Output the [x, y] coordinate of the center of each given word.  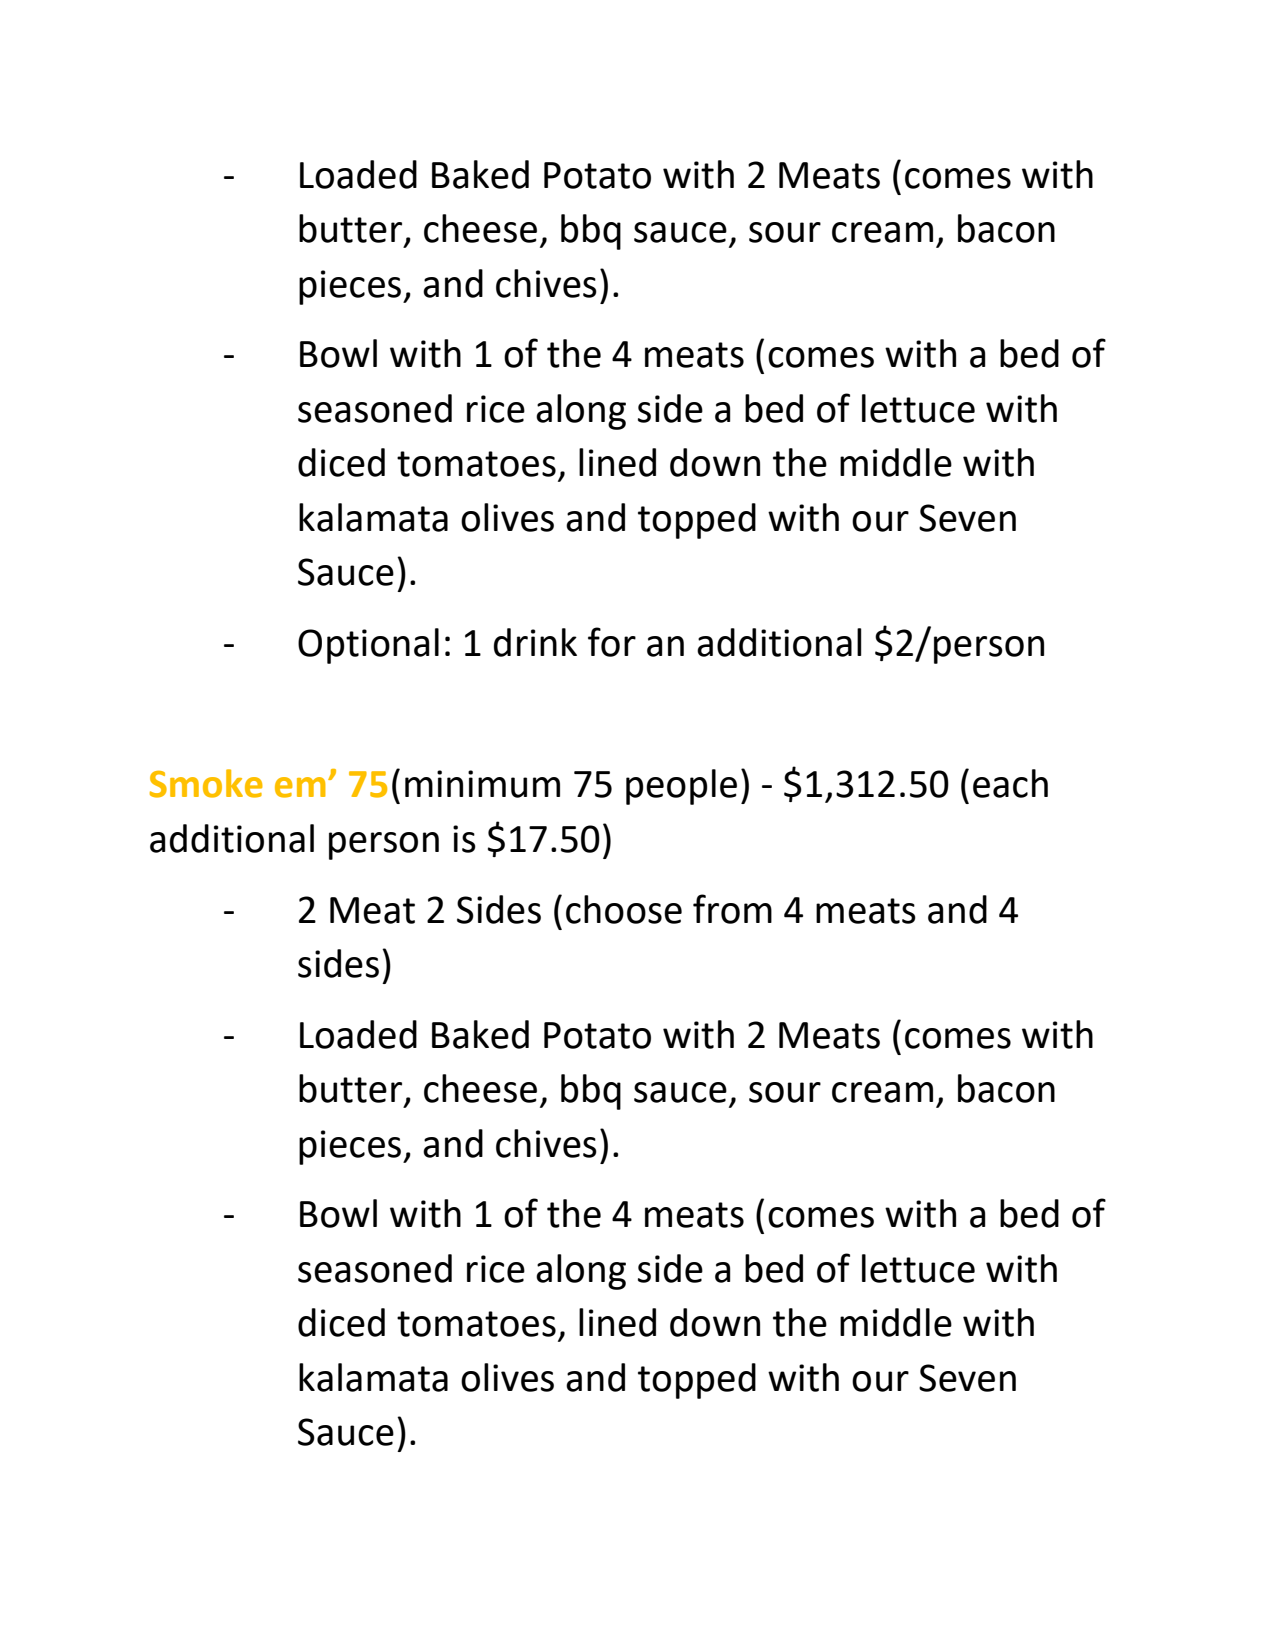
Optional [368, 646]
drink [535, 642]
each [1010, 783]
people [681, 787]
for [612, 642]
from [732, 909]
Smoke [206, 783]
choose [624, 909]
